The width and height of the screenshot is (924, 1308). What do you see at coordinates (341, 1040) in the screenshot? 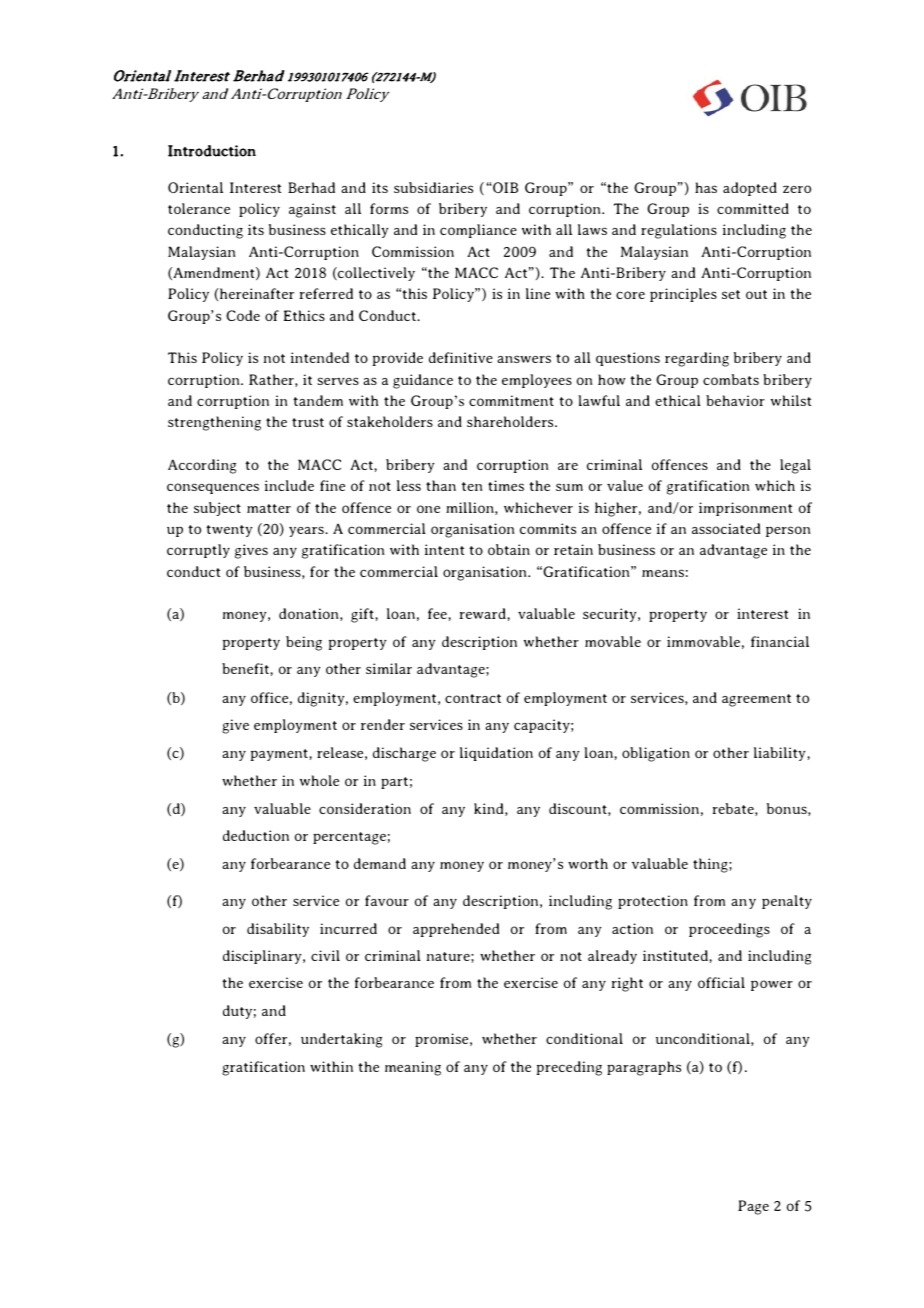
I see `undertaking` at bounding box center [341, 1040].
